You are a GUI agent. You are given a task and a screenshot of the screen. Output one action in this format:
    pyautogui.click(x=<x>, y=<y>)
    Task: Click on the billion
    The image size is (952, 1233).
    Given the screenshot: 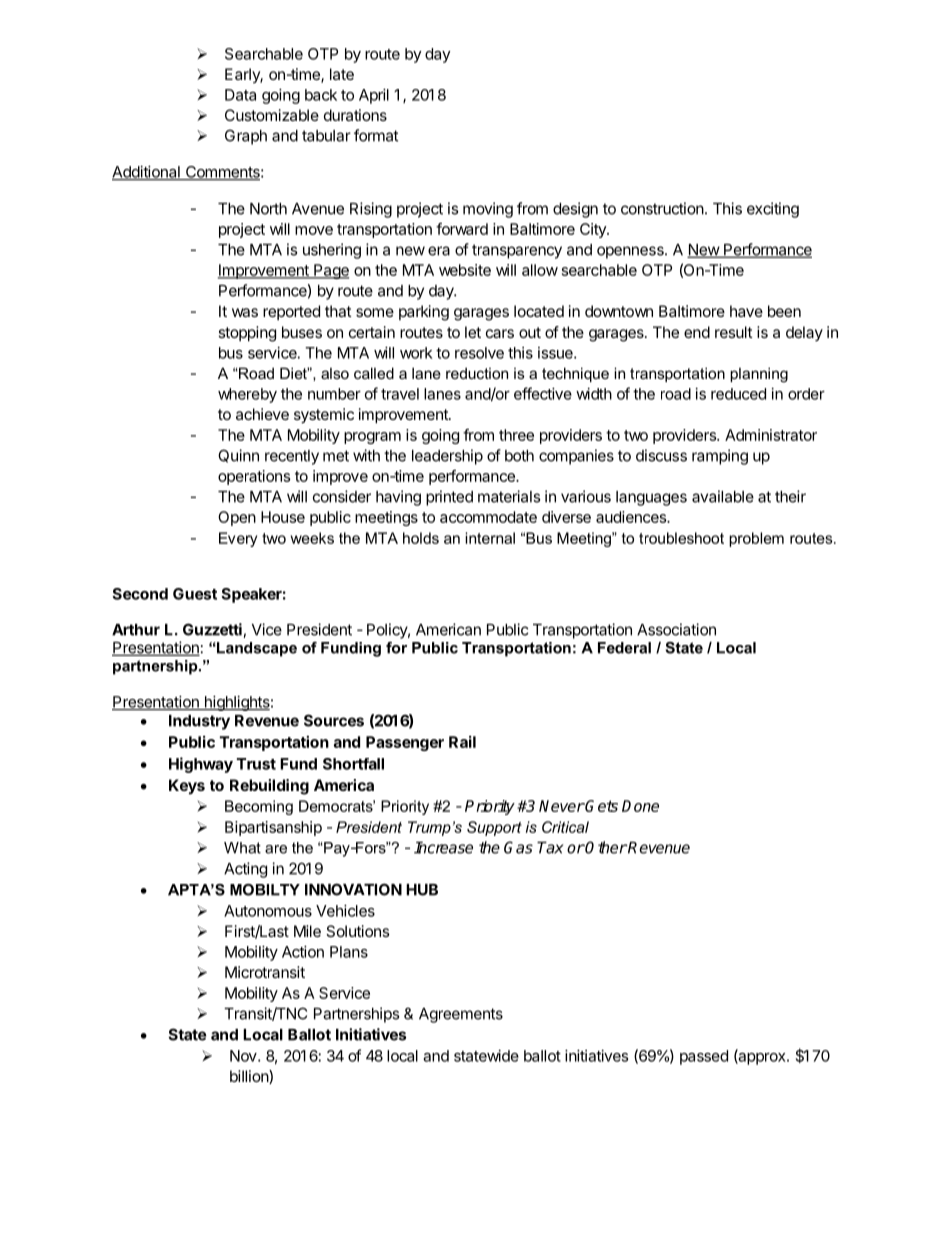 What is the action you would take?
    pyautogui.click(x=250, y=1077)
